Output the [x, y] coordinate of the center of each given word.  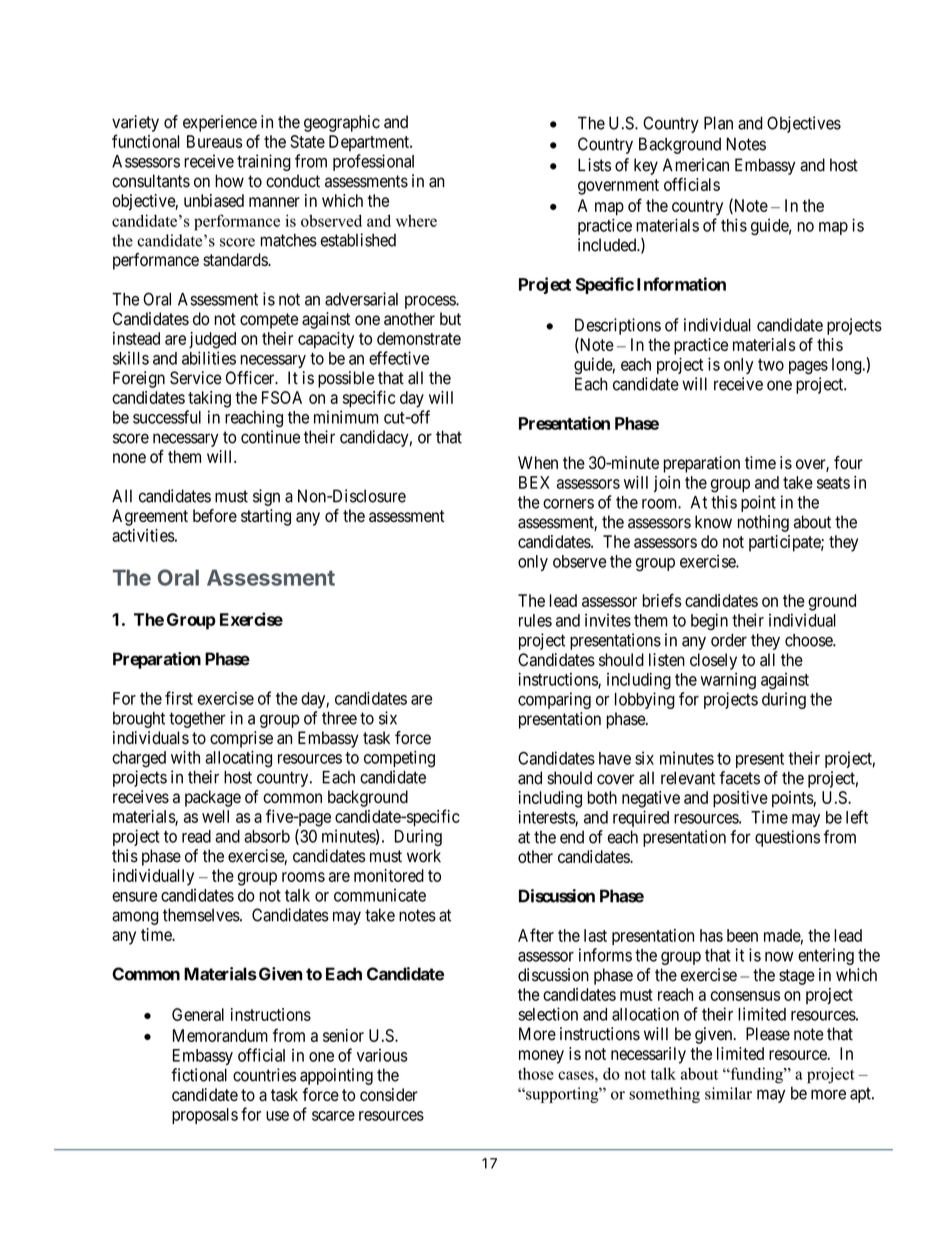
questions [787, 838]
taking [209, 399]
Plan [718, 123]
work [424, 856]
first [179, 698]
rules [535, 620]
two [771, 365]
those [536, 1073]
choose [809, 640]
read [196, 836]
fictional [199, 1075]
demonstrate [419, 338]
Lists [594, 165]
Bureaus [214, 141]
